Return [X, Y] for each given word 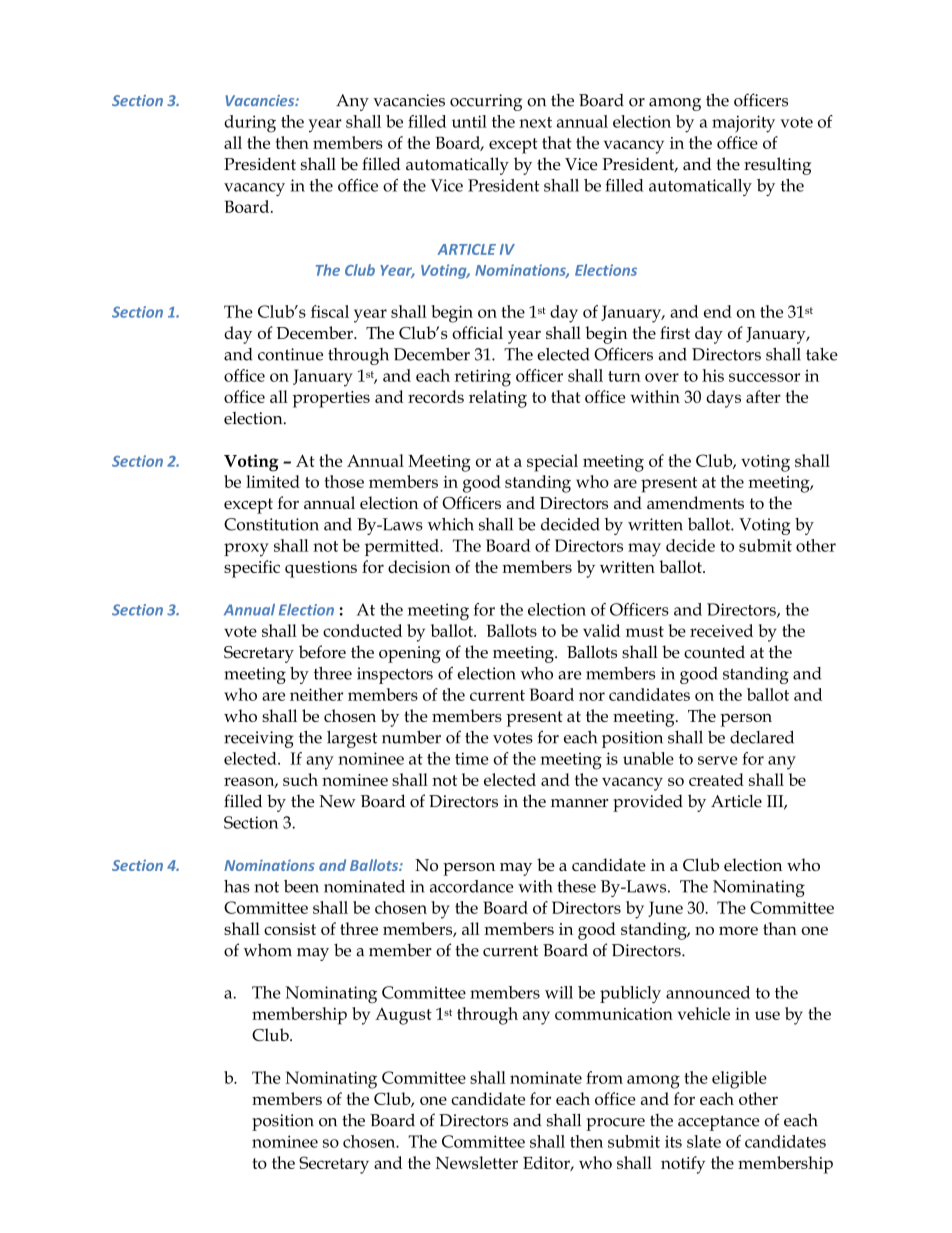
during [250, 124]
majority [743, 124]
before [322, 652]
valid [601, 630]
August [403, 1016]
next [535, 122]
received [721, 630]
